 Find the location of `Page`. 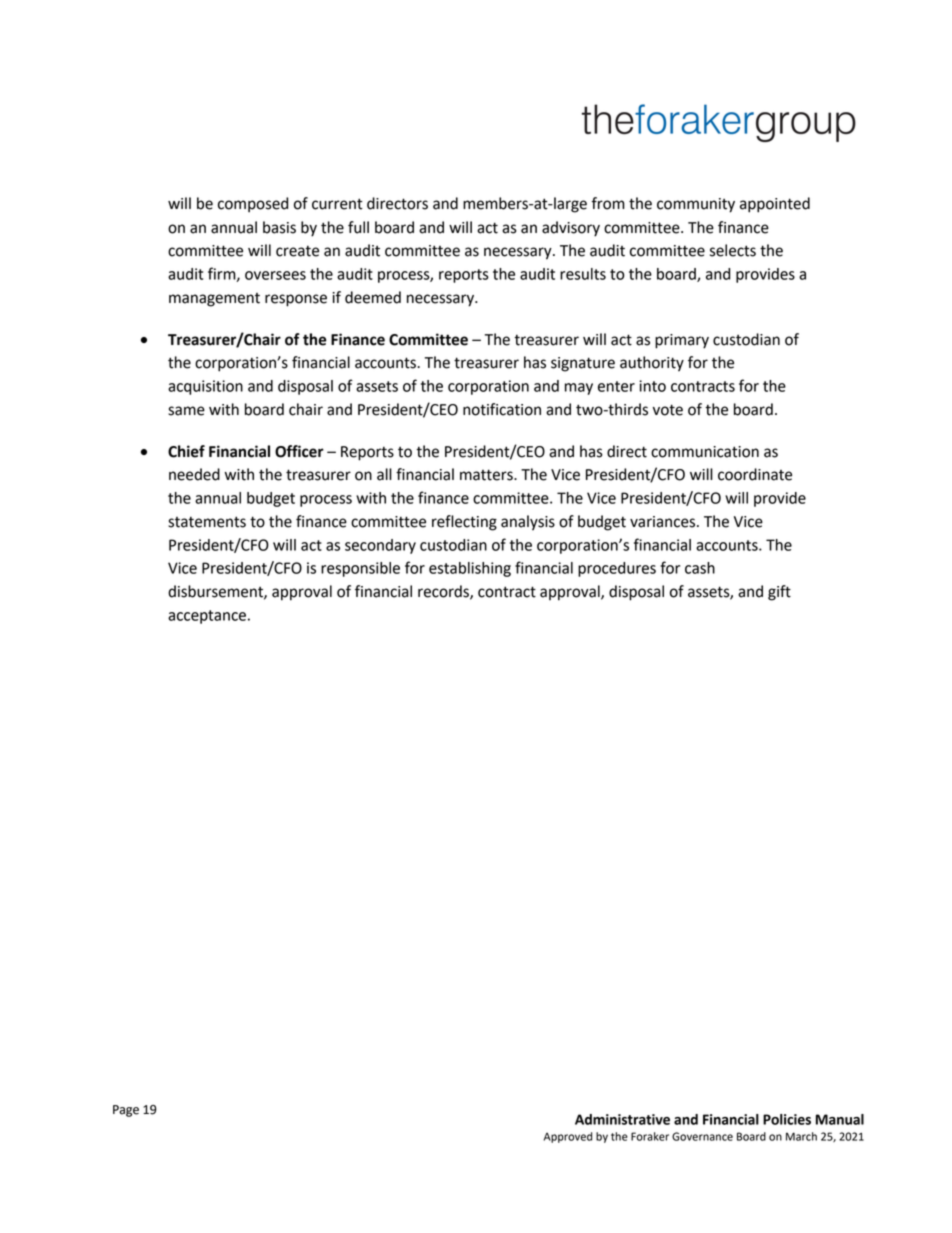

Page is located at coordinates (126, 1111).
